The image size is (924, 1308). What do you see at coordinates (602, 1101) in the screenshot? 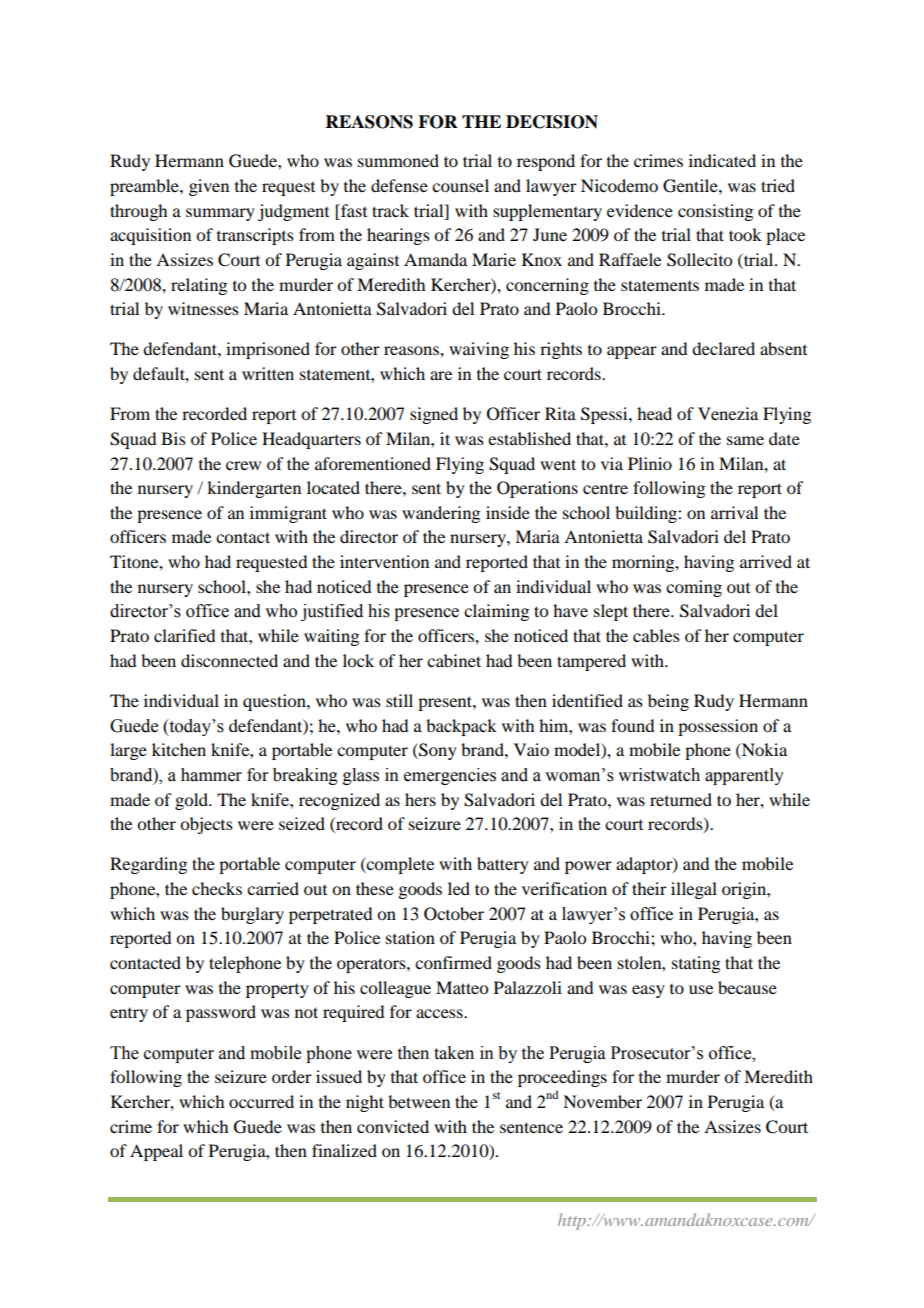
I see `November` at bounding box center [602, 1101].
